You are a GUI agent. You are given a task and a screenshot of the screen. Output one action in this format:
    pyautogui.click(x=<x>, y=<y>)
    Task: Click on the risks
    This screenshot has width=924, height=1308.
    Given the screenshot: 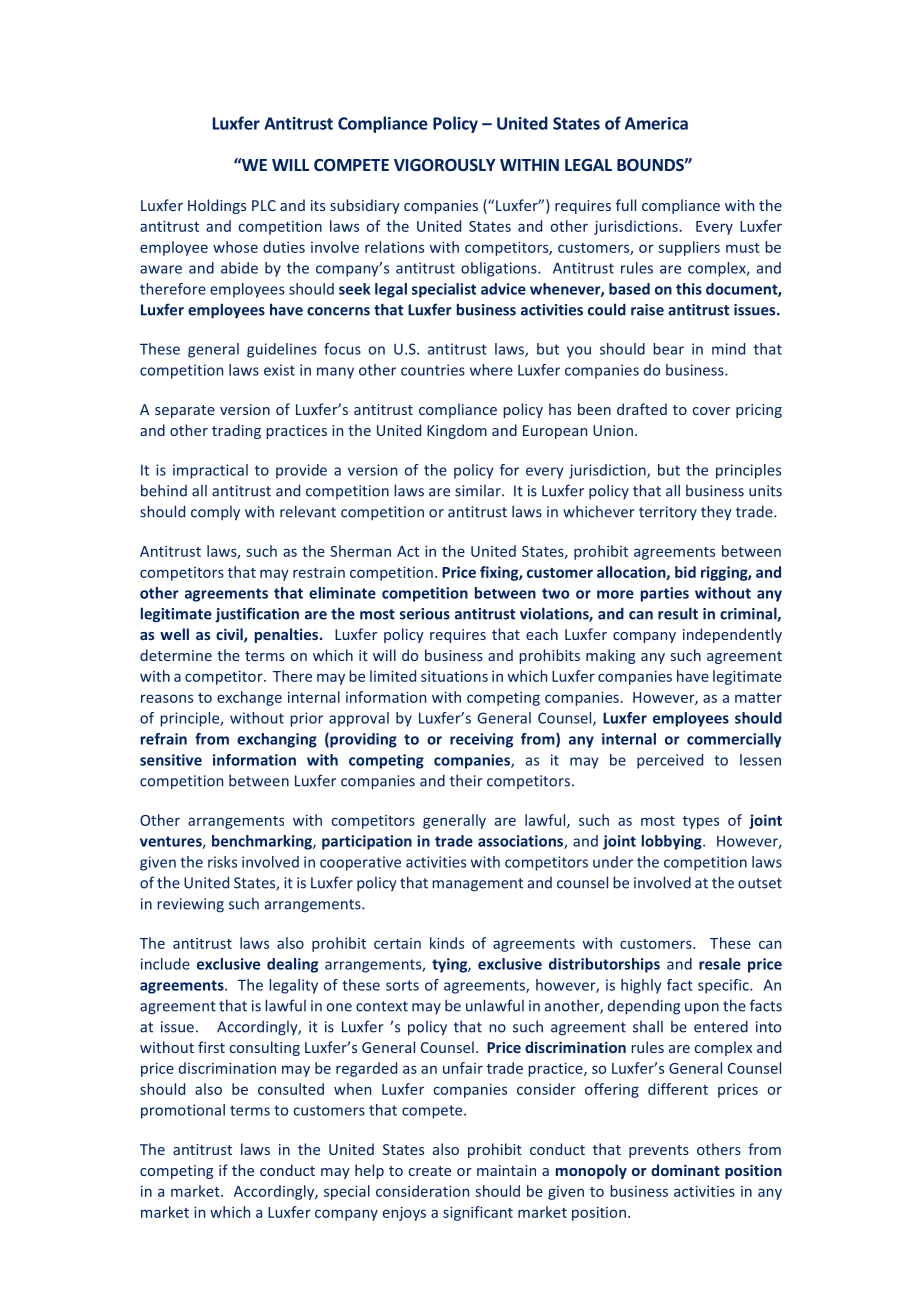 What is the action you would take?
    pyautogui.click(x=222, y=862)
